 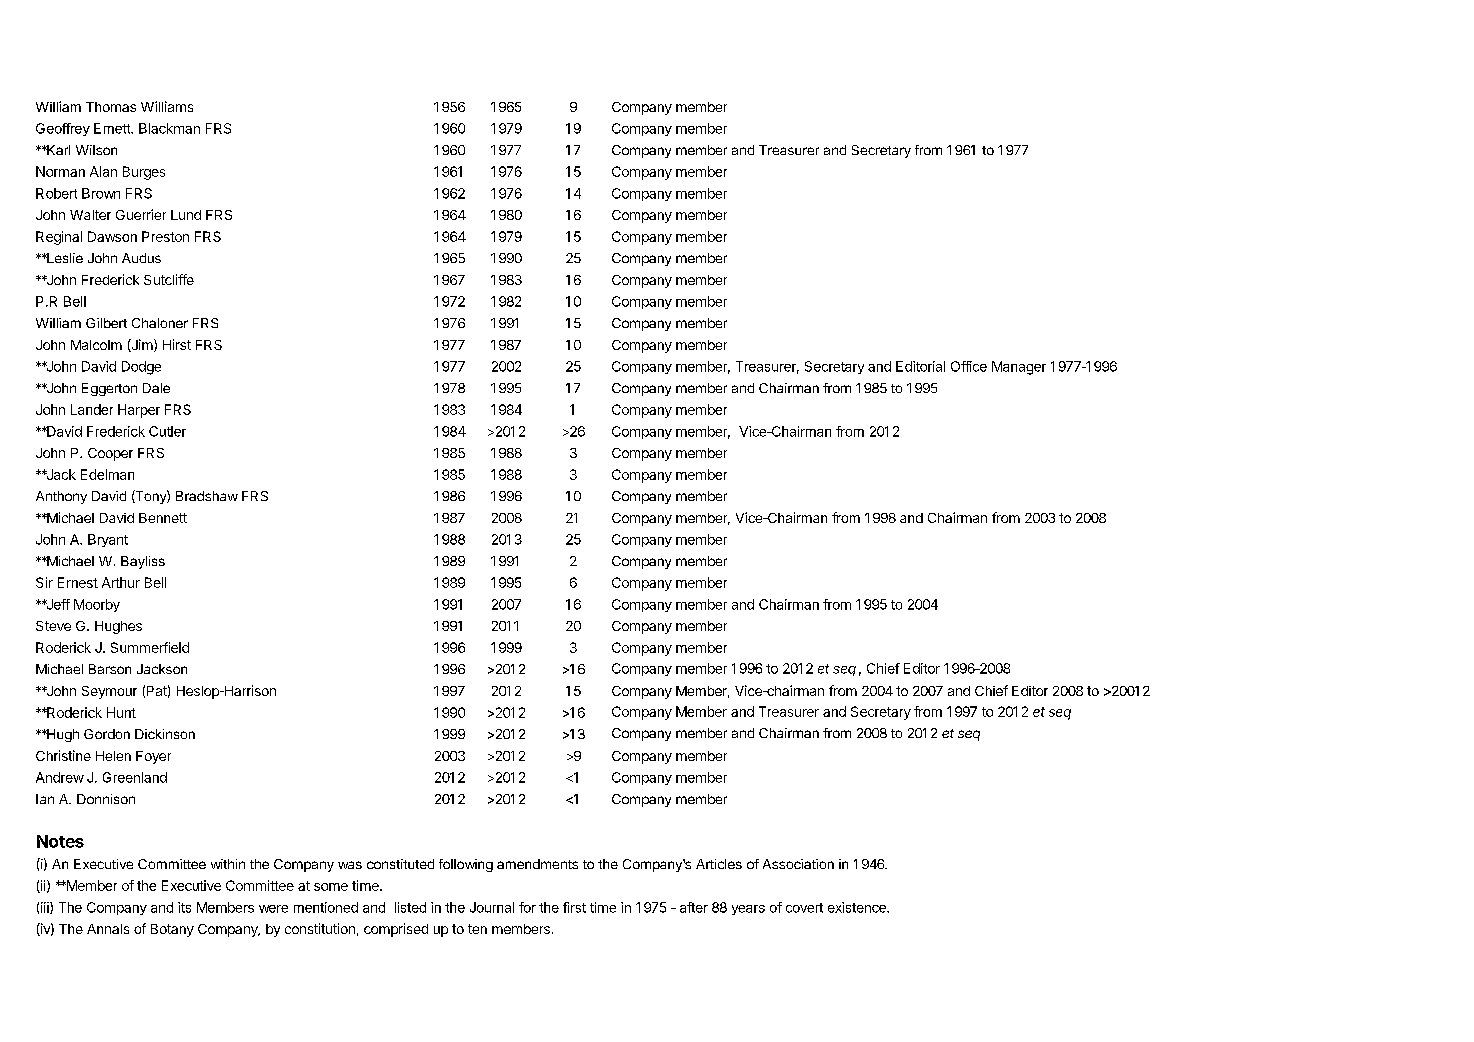 I want to click on Manager, so click(x=1019, y=368).
